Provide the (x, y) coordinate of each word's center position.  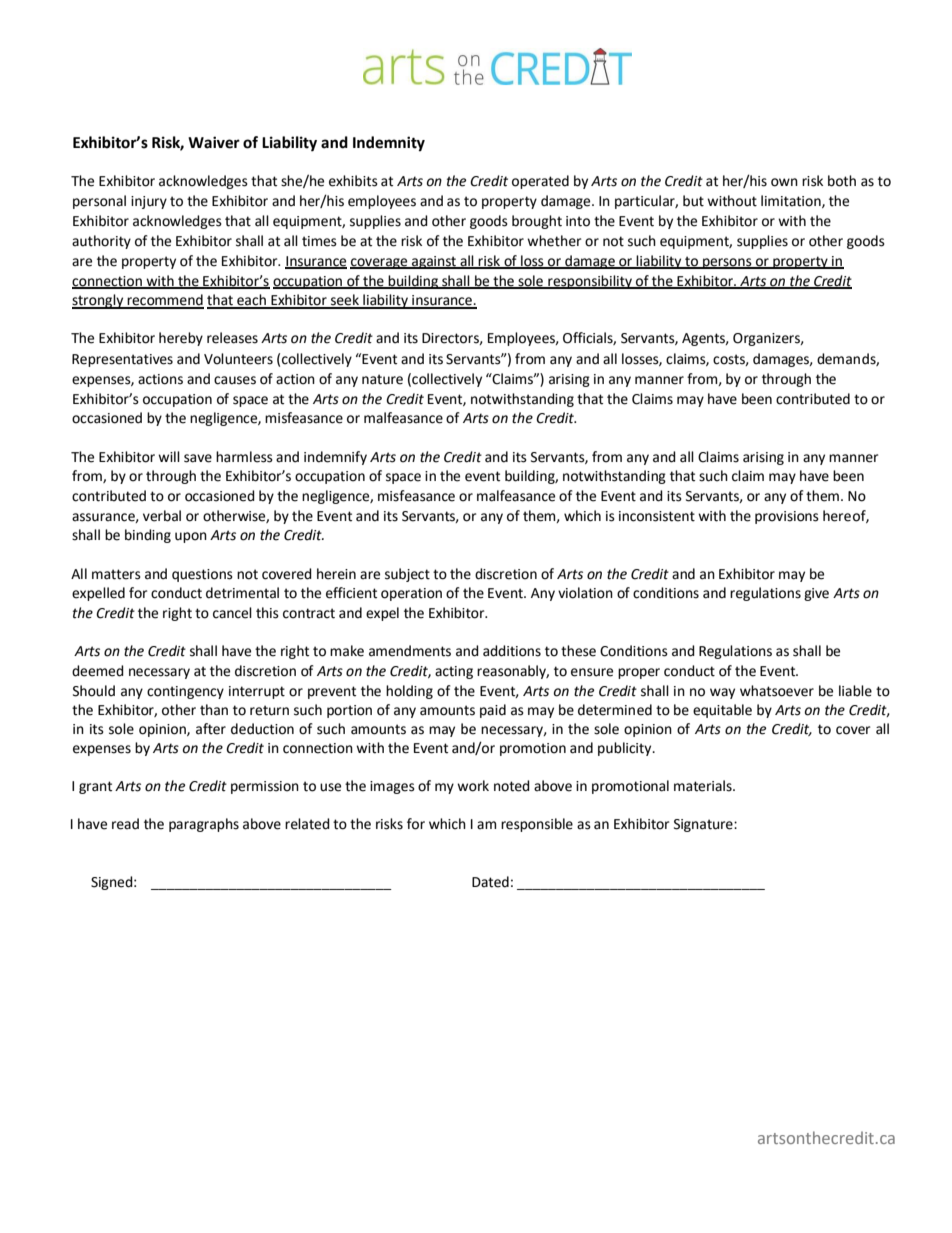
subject (407, 575)
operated (540, 182)
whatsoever (777, 691)
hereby (181, 339)
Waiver (214, 142)
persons (727, 263)
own (784, 182)
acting (454, 672)
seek (345, 301)
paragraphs (204, 825)
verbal (162, 516)
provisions (787, 517)
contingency (185, 692)
